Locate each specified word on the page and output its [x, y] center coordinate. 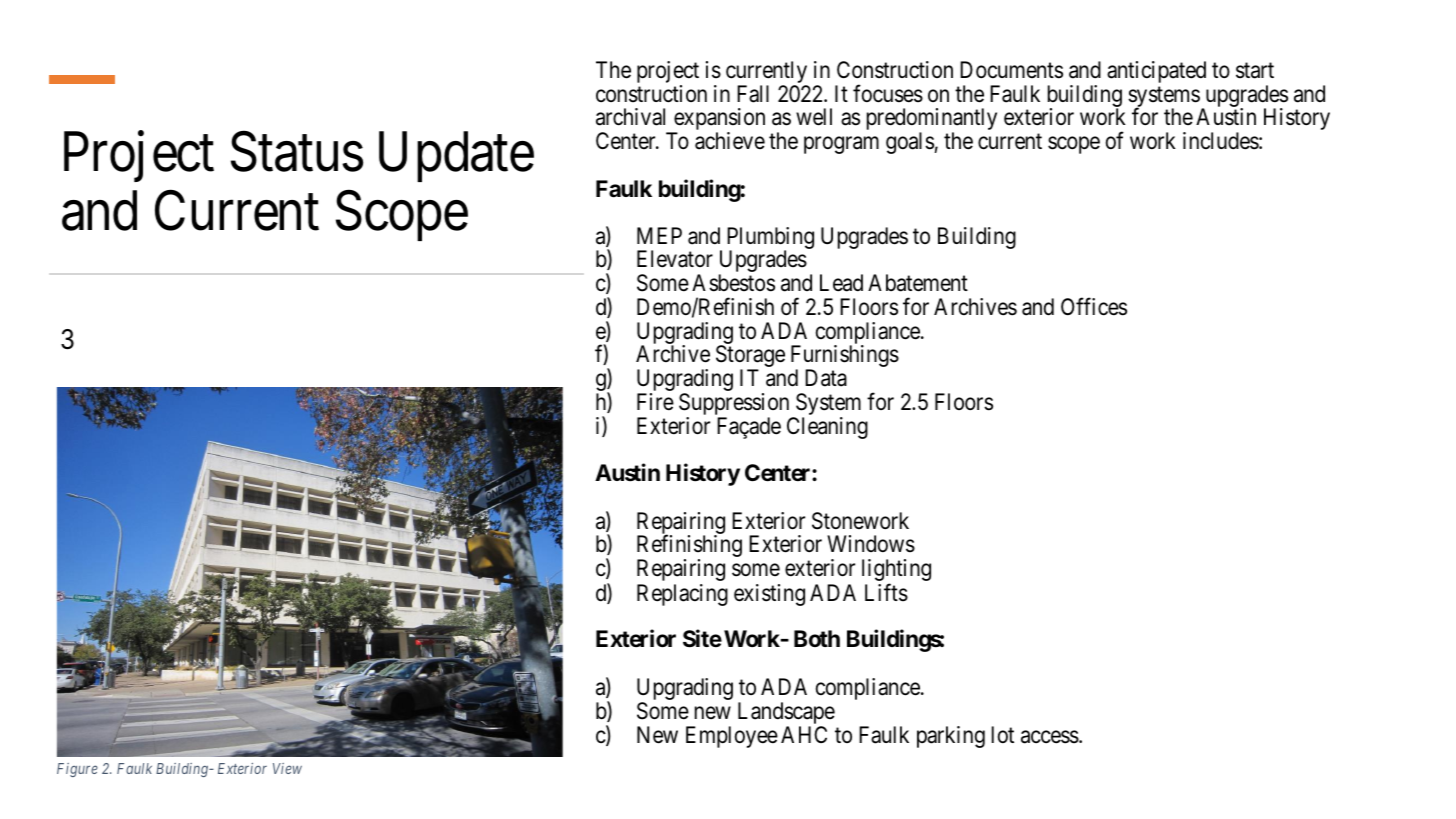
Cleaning [827, 428]
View [287, 768]
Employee [732, 737]
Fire [655, 402]
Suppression [735, 405]
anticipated [1156, 72]
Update [456, 156]
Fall [753, 94]
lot [1003, 734]
